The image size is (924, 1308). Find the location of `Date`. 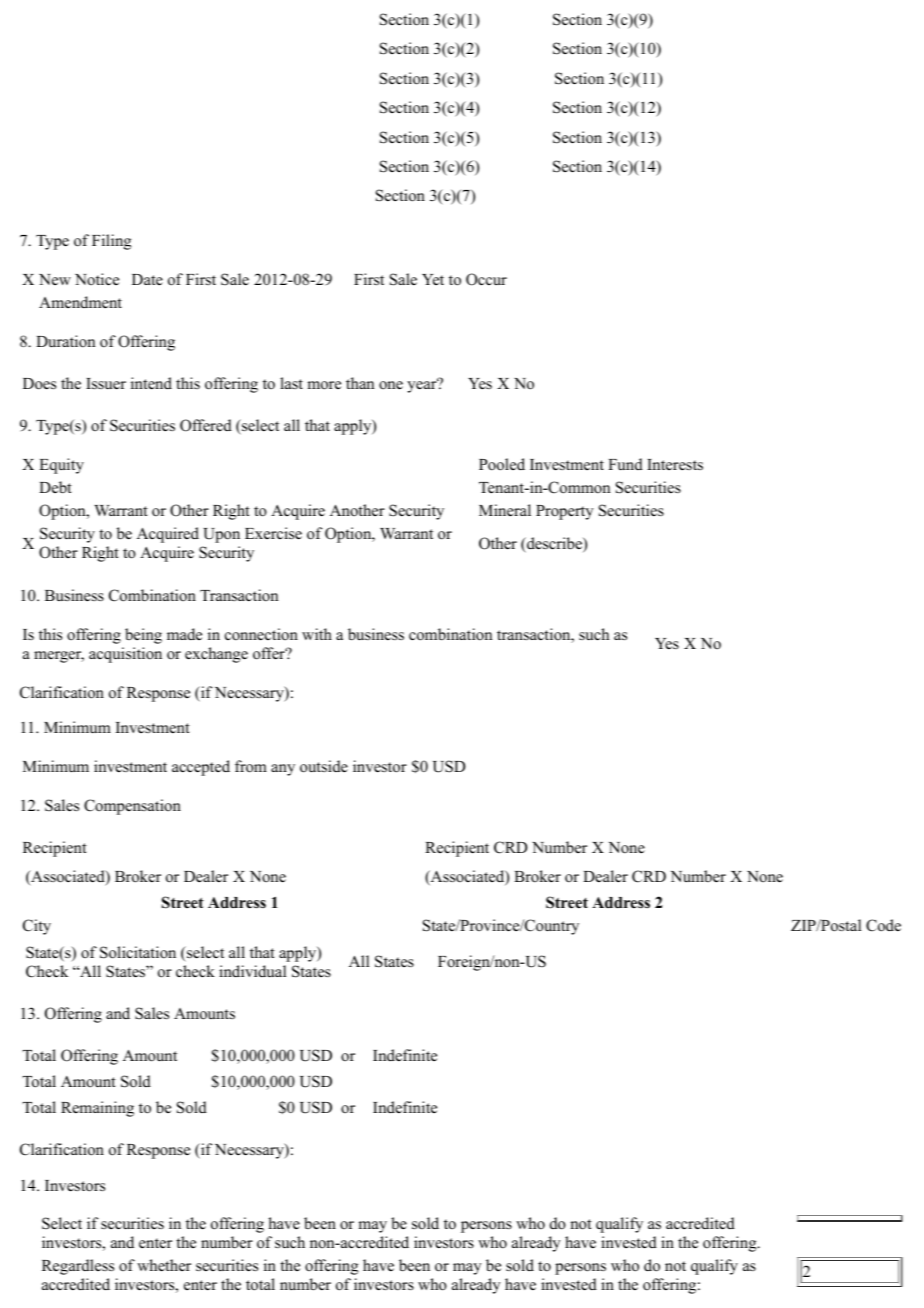

Date is located at coordinates (147, 280).
